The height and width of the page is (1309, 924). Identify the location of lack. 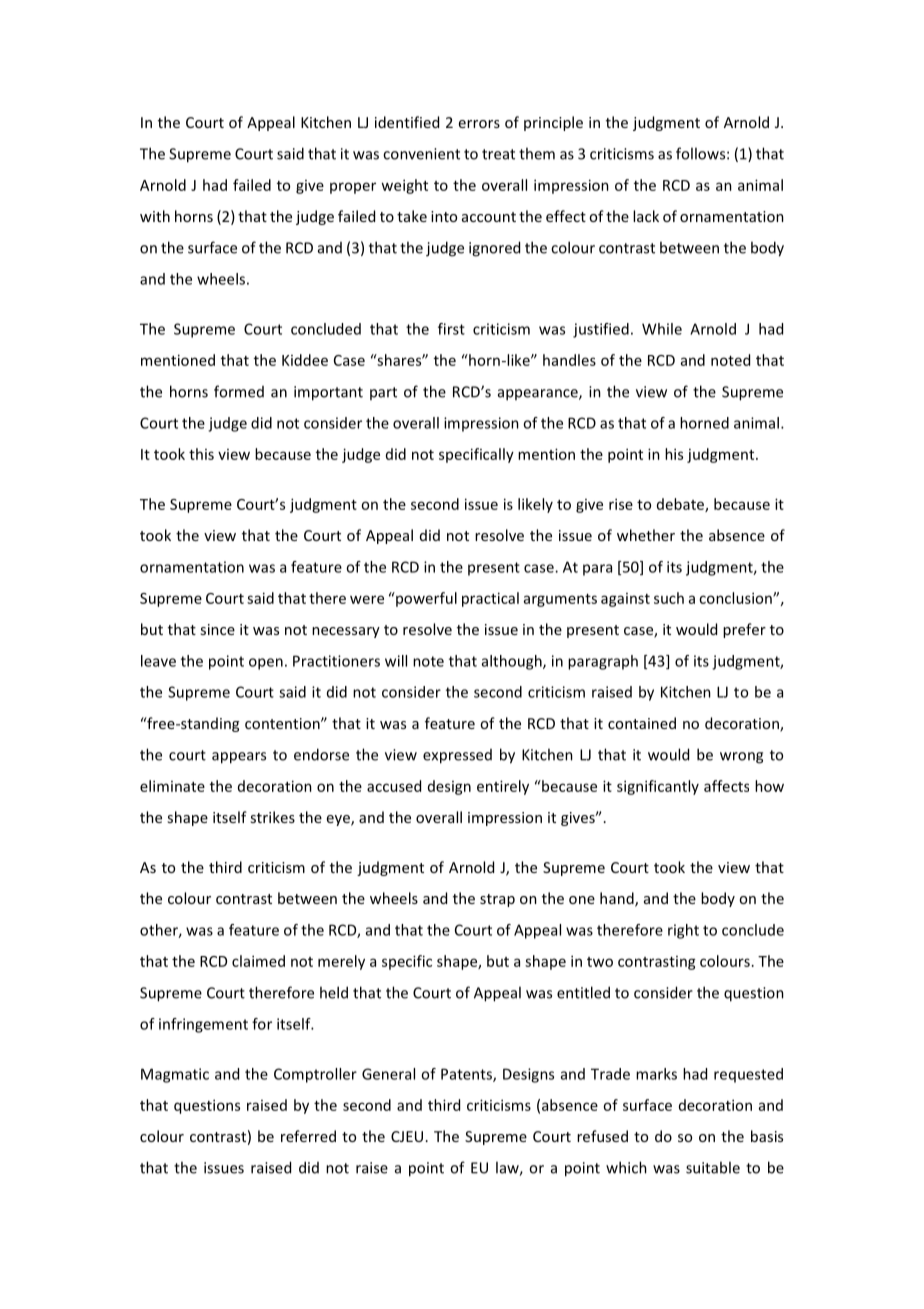
(646, 216).
